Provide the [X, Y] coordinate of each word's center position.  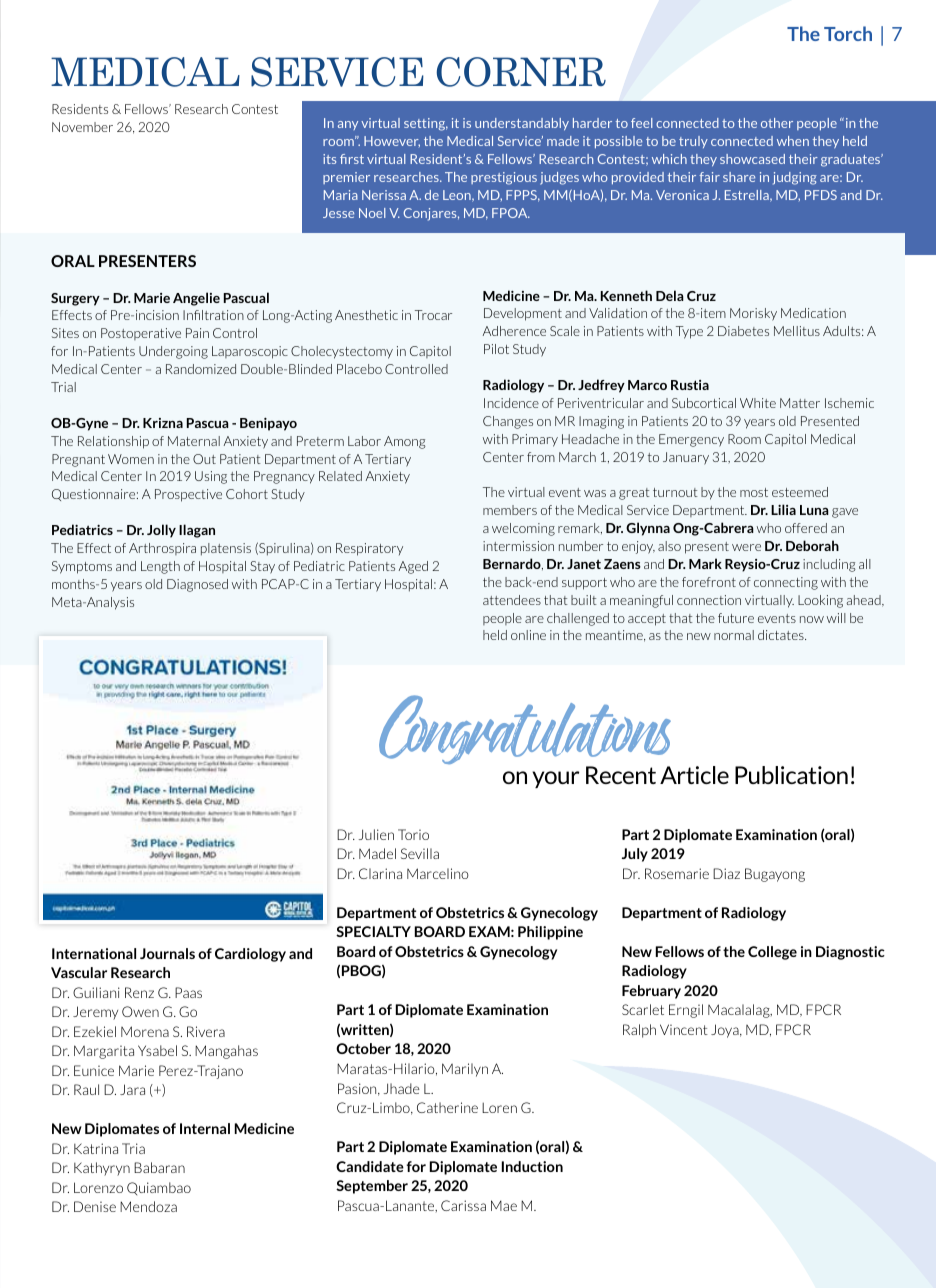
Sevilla [420, 853]
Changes [508, 422]
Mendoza [148, 1206]
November [82, 127]
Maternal [194, 441]
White [758, 403]
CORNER [521, 72]
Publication [791, 775]
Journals [167, 953]
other [777, 123]
